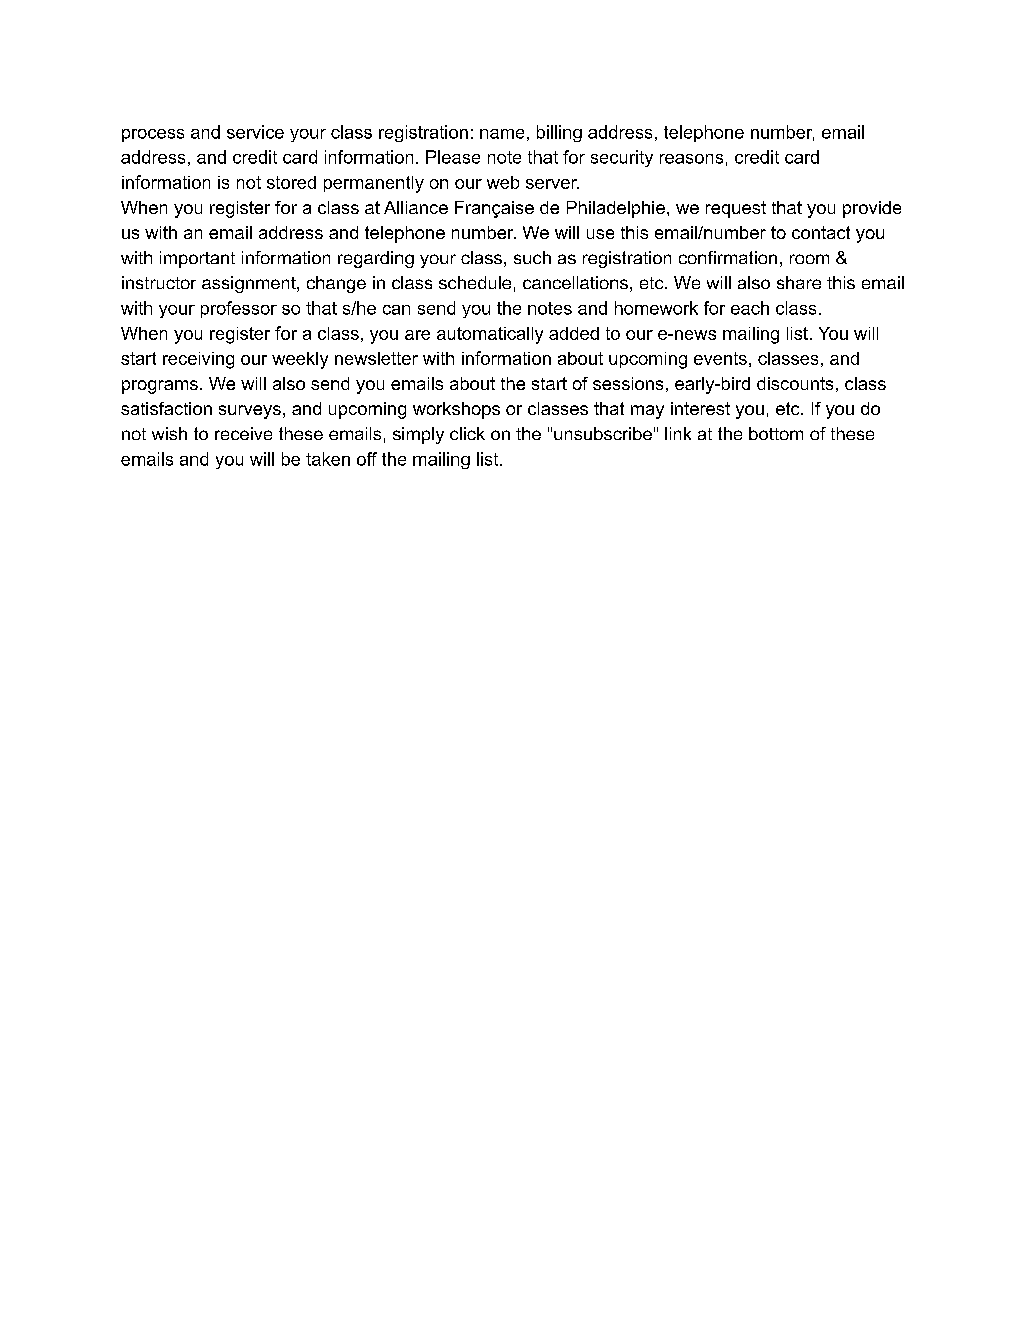 The width and height of the image is (1026, 1328). I want to click on automatically, so click(490, 335).
